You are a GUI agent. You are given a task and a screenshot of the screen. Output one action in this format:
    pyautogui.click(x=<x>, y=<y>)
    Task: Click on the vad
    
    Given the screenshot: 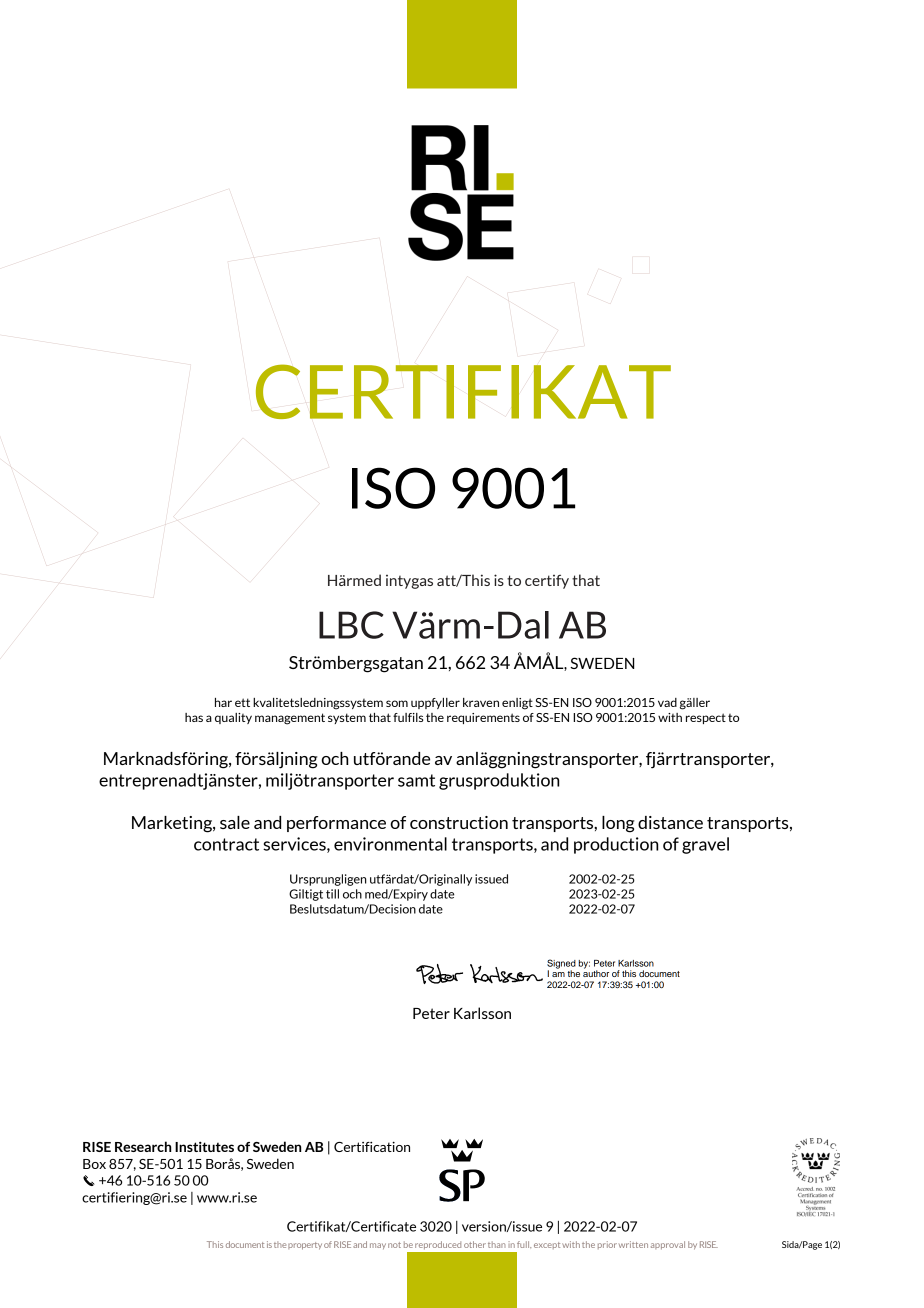 What is the action you would take?
    pyautogui.click(x=667, y=702)
